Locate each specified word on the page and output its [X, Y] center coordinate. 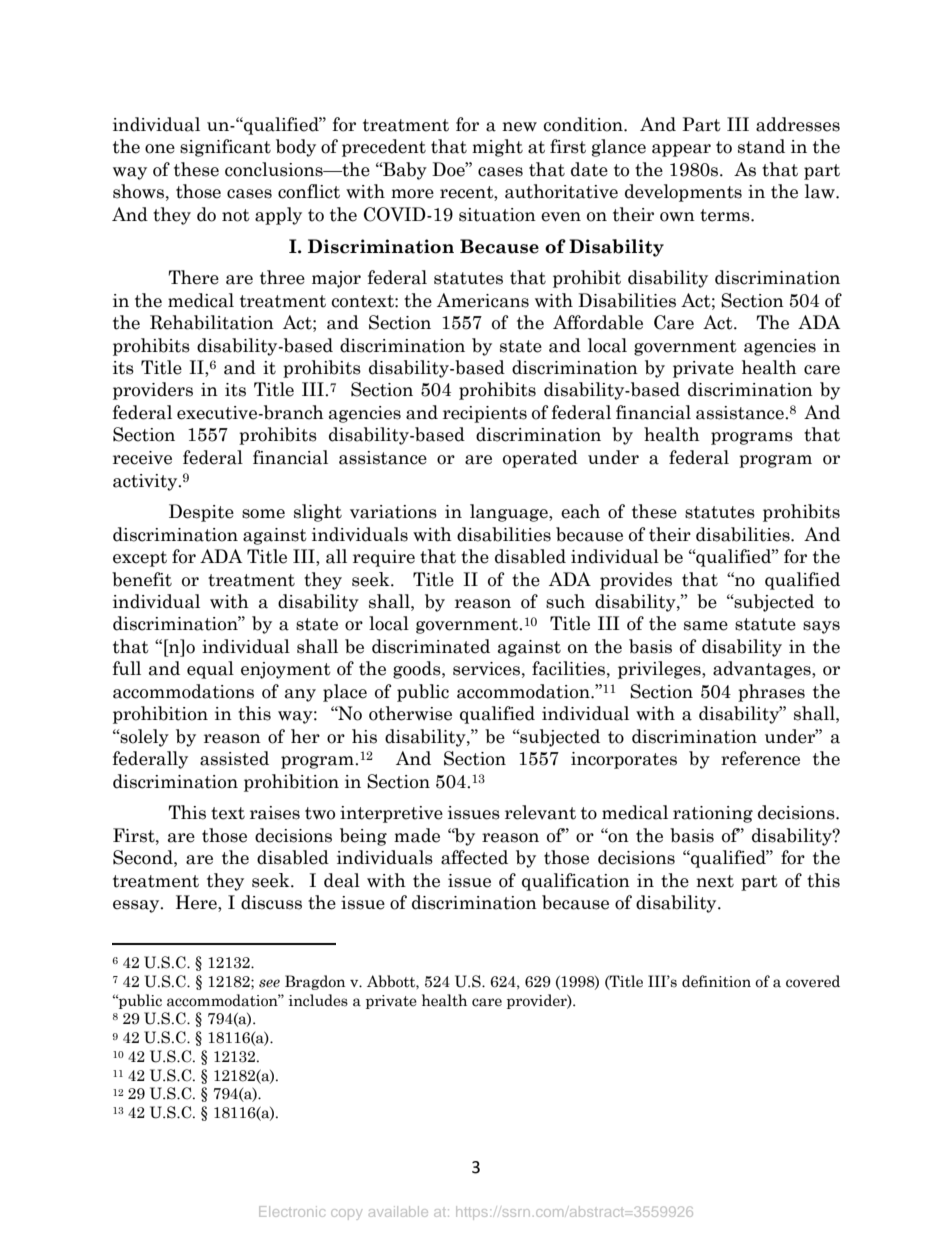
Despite [201, 513]
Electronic [292, 1211]
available [398, 1211]
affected [474, 857]
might [497, 148]
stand [761, 146]
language [510, 513]
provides [636, 581]
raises [275, 813]
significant [225, 148]
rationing [713, 814]
